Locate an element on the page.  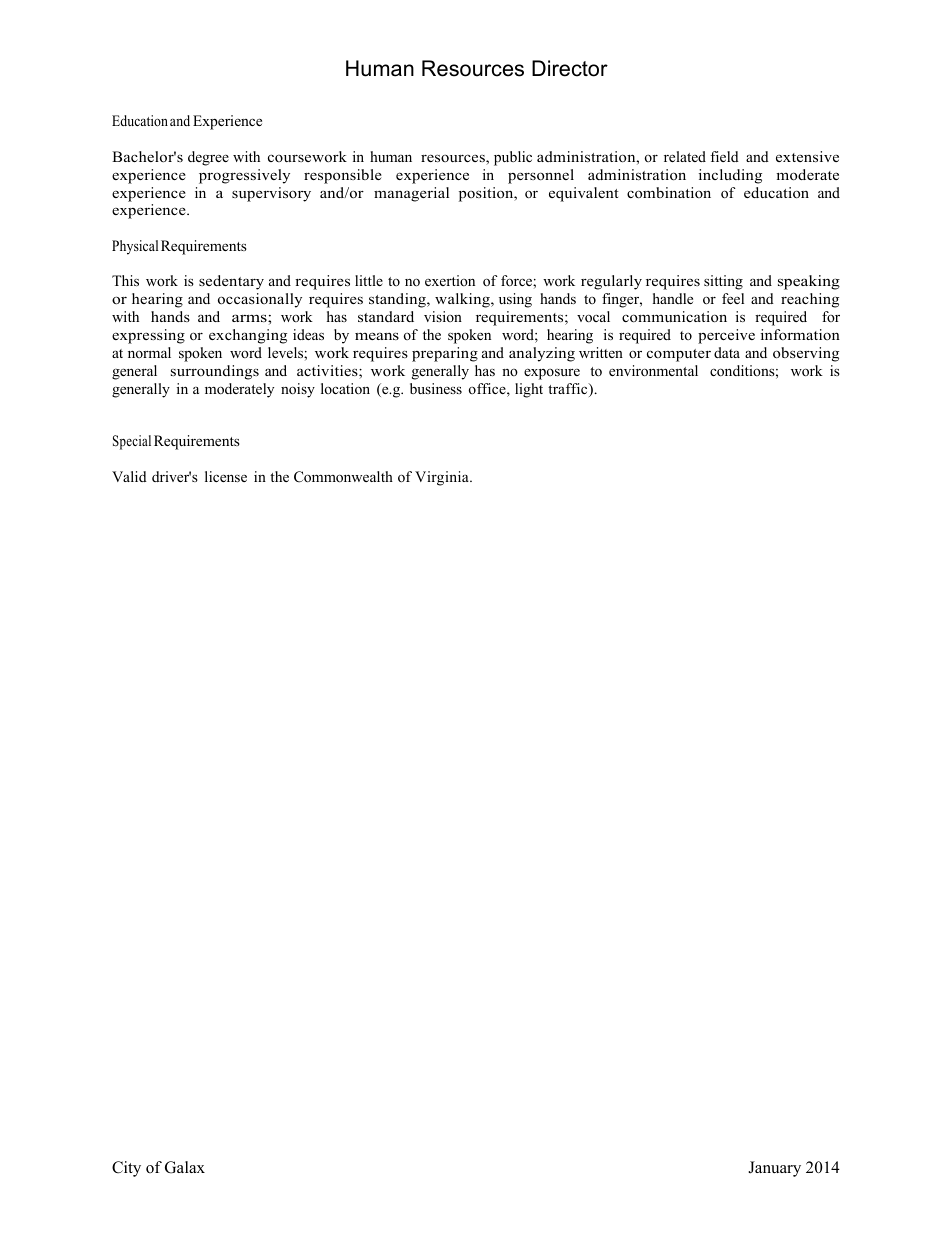
public is located at coordinates (513, 158).
